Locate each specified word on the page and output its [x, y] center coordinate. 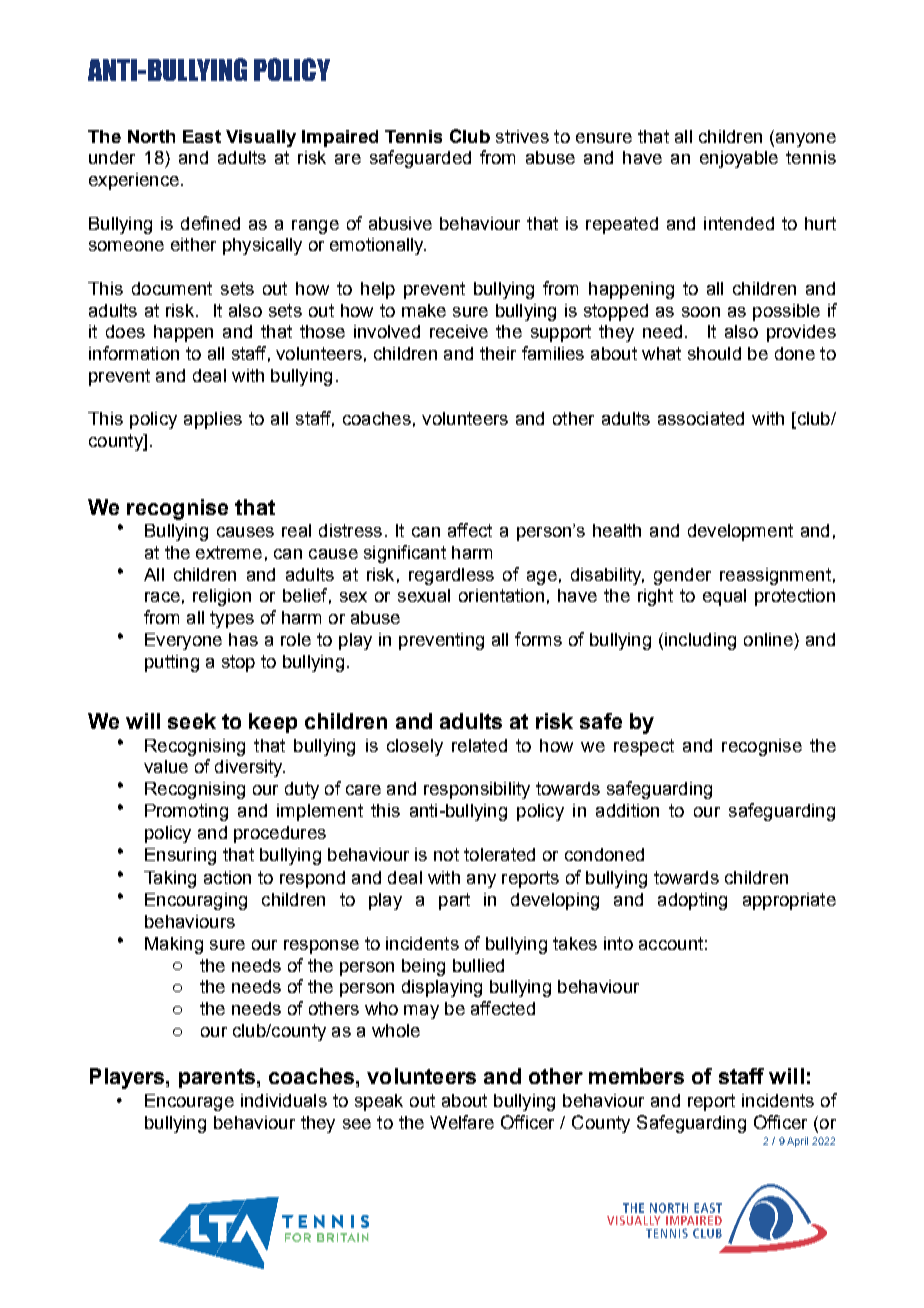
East [202, 136]
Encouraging [196, 901]
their [498, 353]
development [740, 532]
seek [192, 721]
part [454, 901]
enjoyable [739, 159]
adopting [692, 901]
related [479, 745]
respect [644, 747]
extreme [229, 552]
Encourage [189, 1102]
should [714, 353]
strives [522, 136]
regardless [451, 576]
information [134, 353]
